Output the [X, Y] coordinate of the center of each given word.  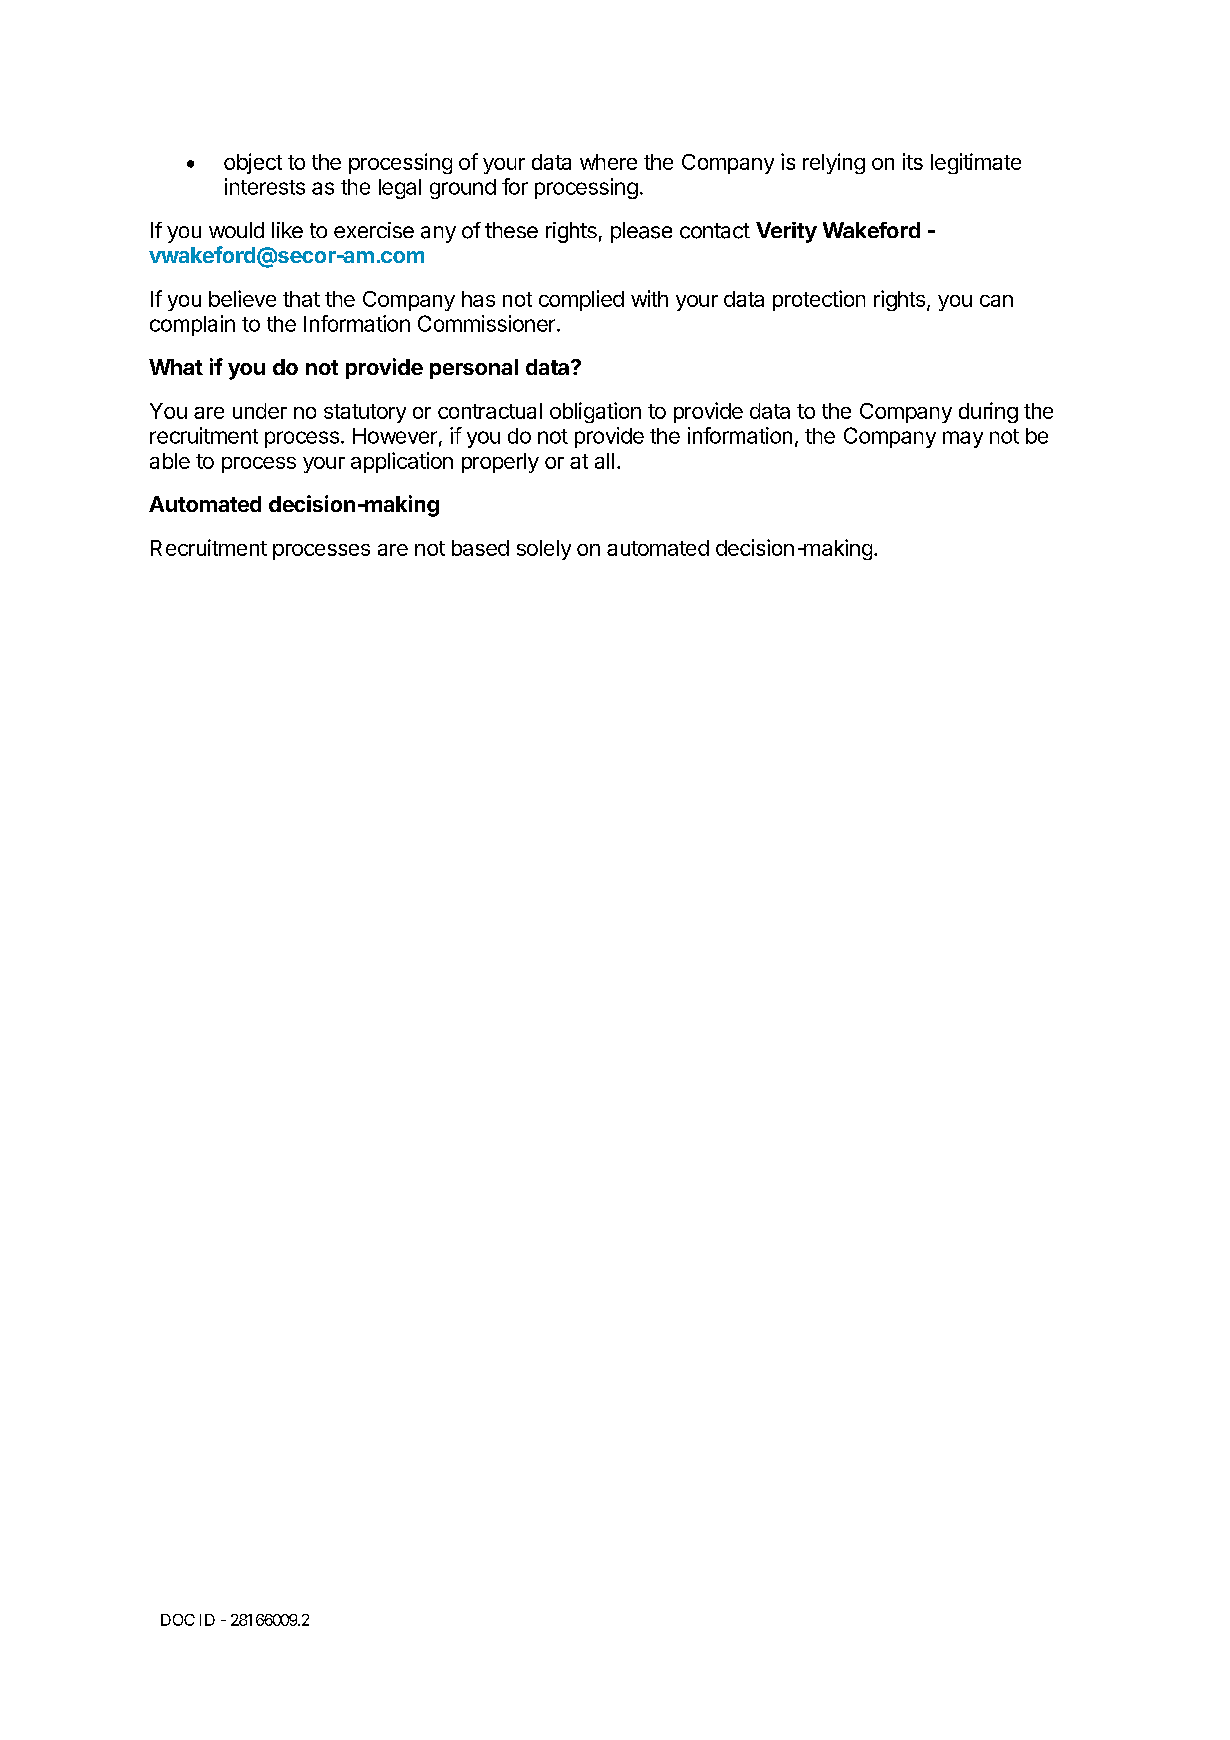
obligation [595, 412]
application [402, 462]
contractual [490, 411]
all [604, 461]
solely [544, 550]
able [170, 461]
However [395, 436]
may [963, 439]
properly [500, 463]
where [608, 162]
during [988, 412]
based [480, 548]
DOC [178, 1620]
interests [265, 186]
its [913, 161]
